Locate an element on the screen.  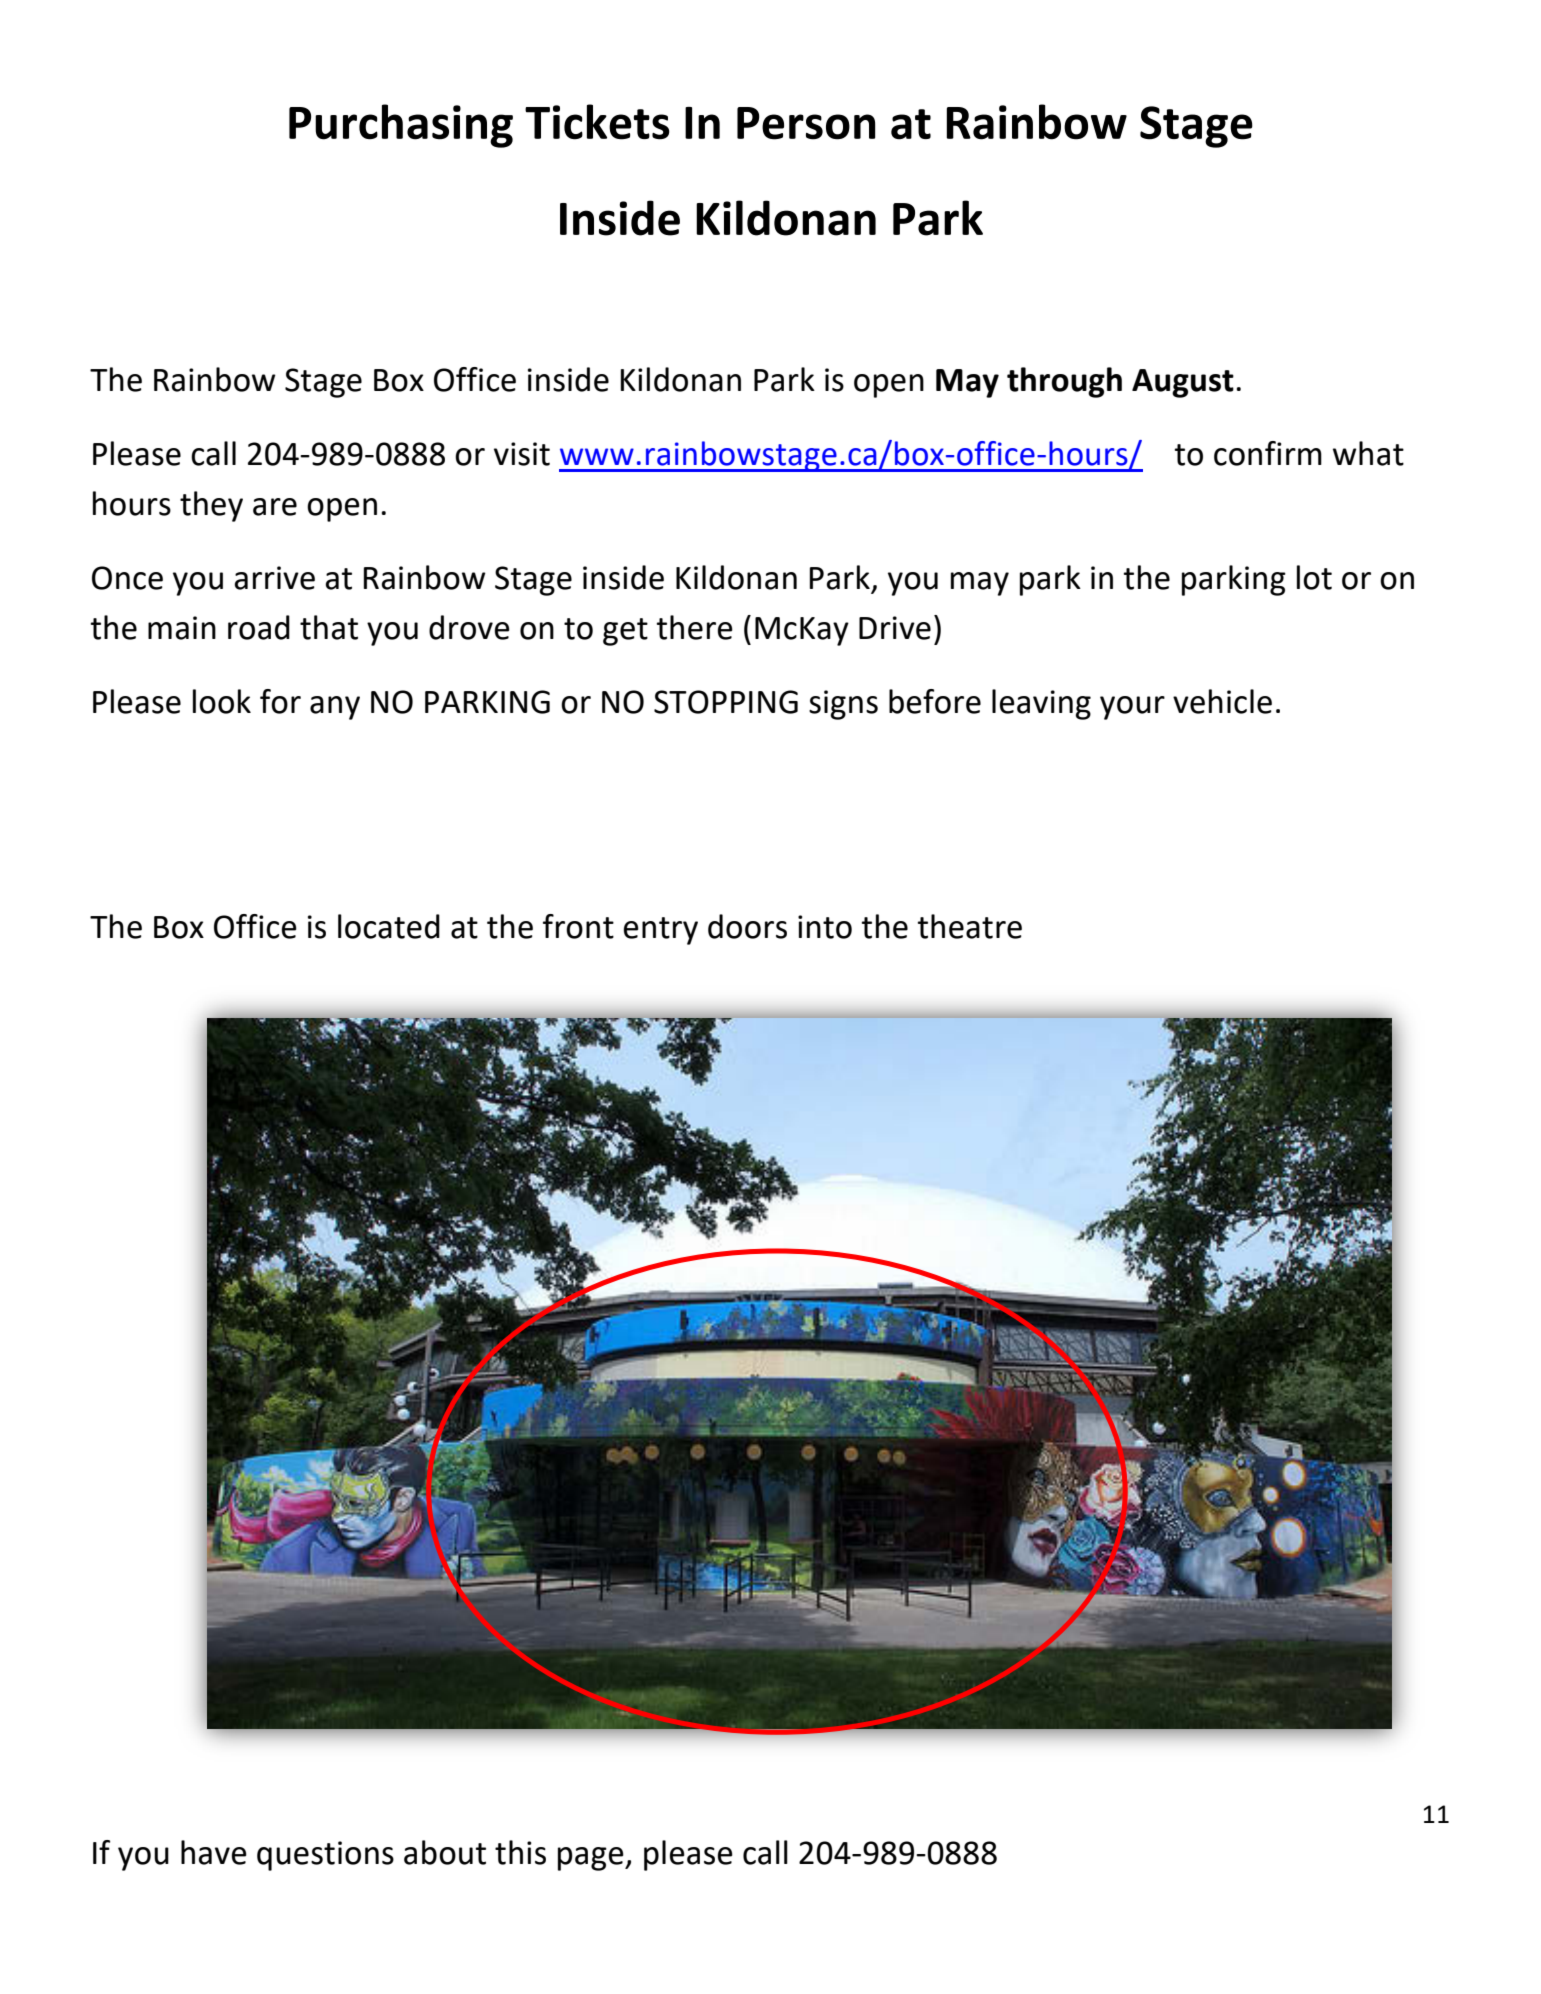
questions is located at coordinates (325, 1856).
